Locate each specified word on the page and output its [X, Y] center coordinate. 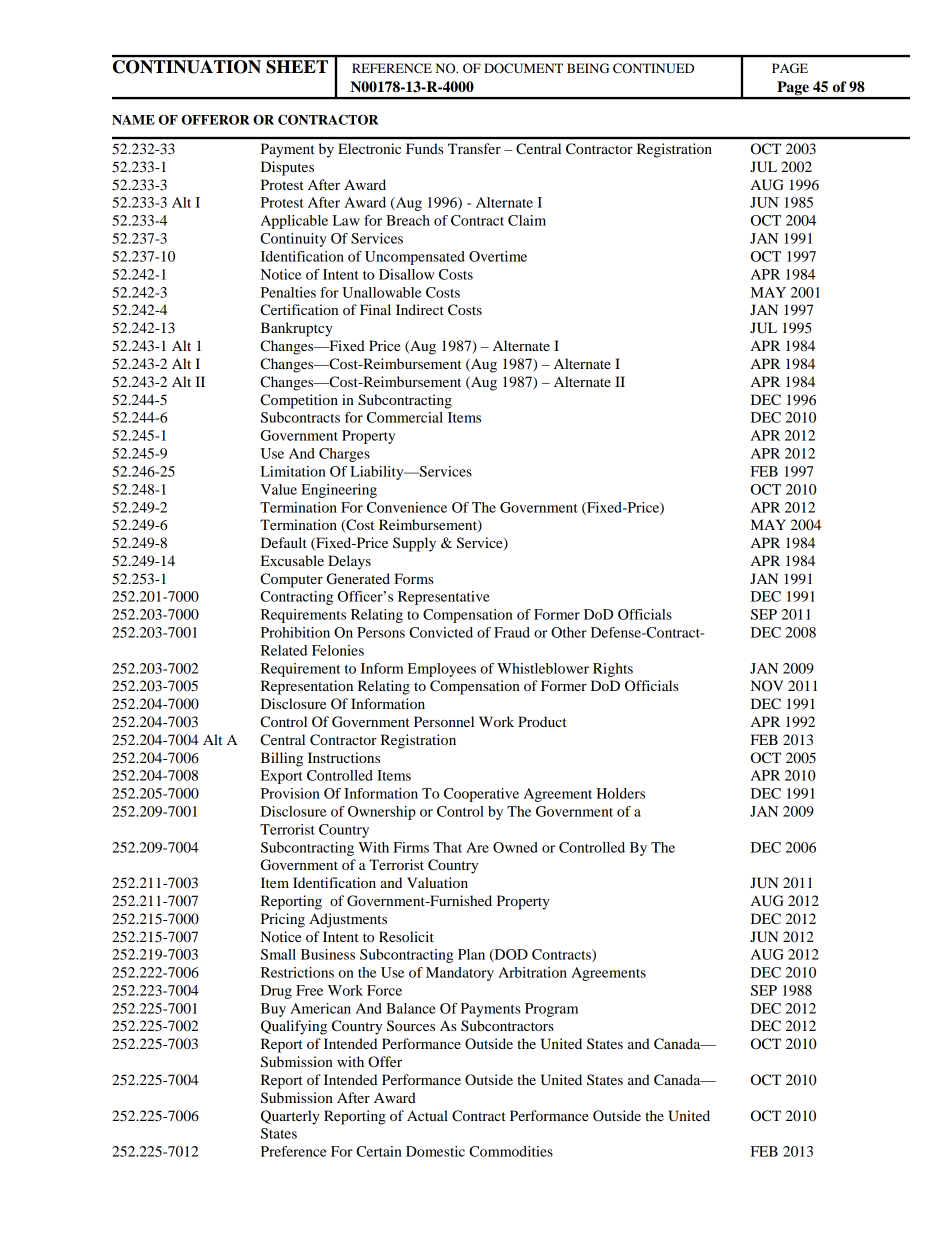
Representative [444, 598]
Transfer [474, 148]
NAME [133, 120]
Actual [427, 1115]
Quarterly [290, 1117]
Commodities [511, 1151]
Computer [291, 580]
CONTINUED [653, 68]
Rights [613, 670]
